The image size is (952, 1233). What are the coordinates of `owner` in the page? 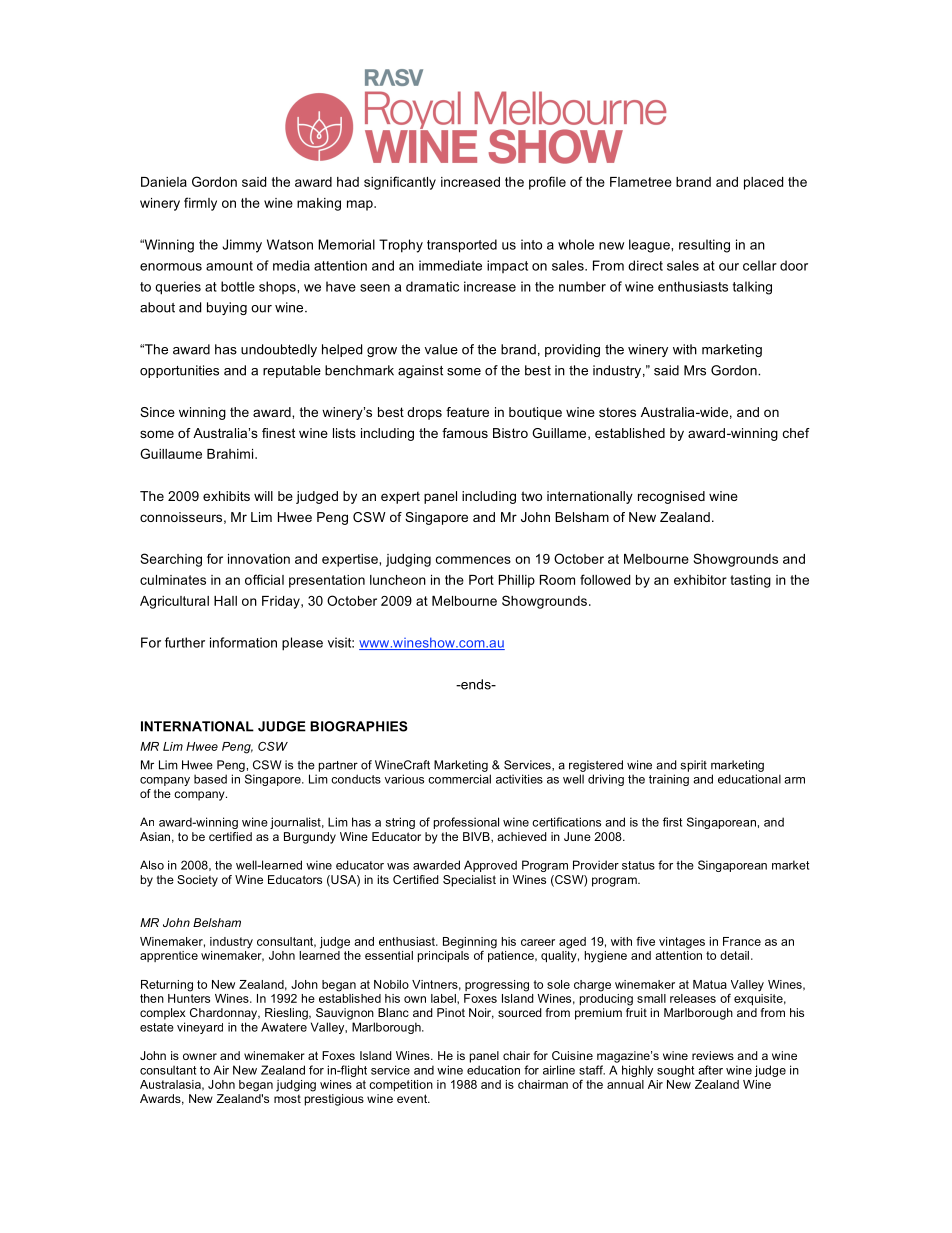 It's located at (200, 1056).
